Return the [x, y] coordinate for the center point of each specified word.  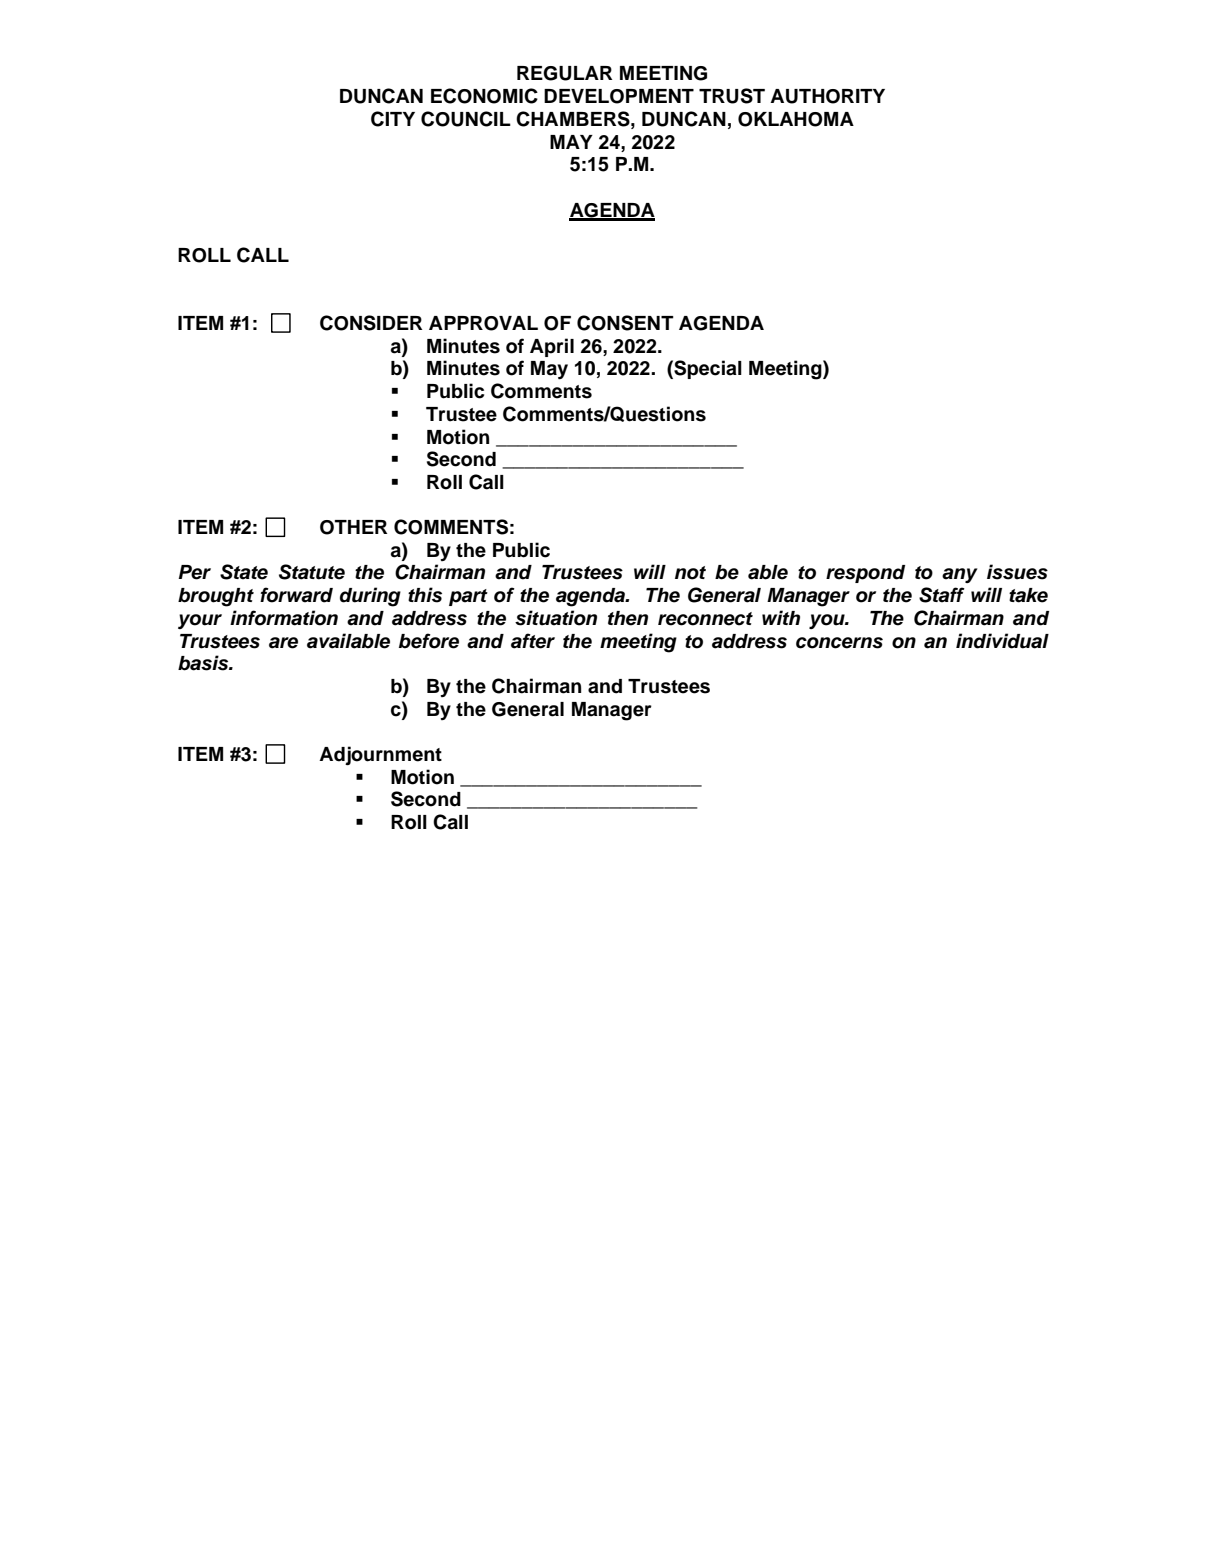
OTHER [353, 527]
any [960, 575]
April [552, 347]
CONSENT [625, 323]
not [690, 573]
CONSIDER [371, 323]
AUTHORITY [827, 96]
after [533, 641]
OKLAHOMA [796, 119]
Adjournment [380, 755]
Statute [312, 572]
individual [1002, 641]
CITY [393, 119]
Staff [942, 595]
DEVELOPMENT [619, 96]
